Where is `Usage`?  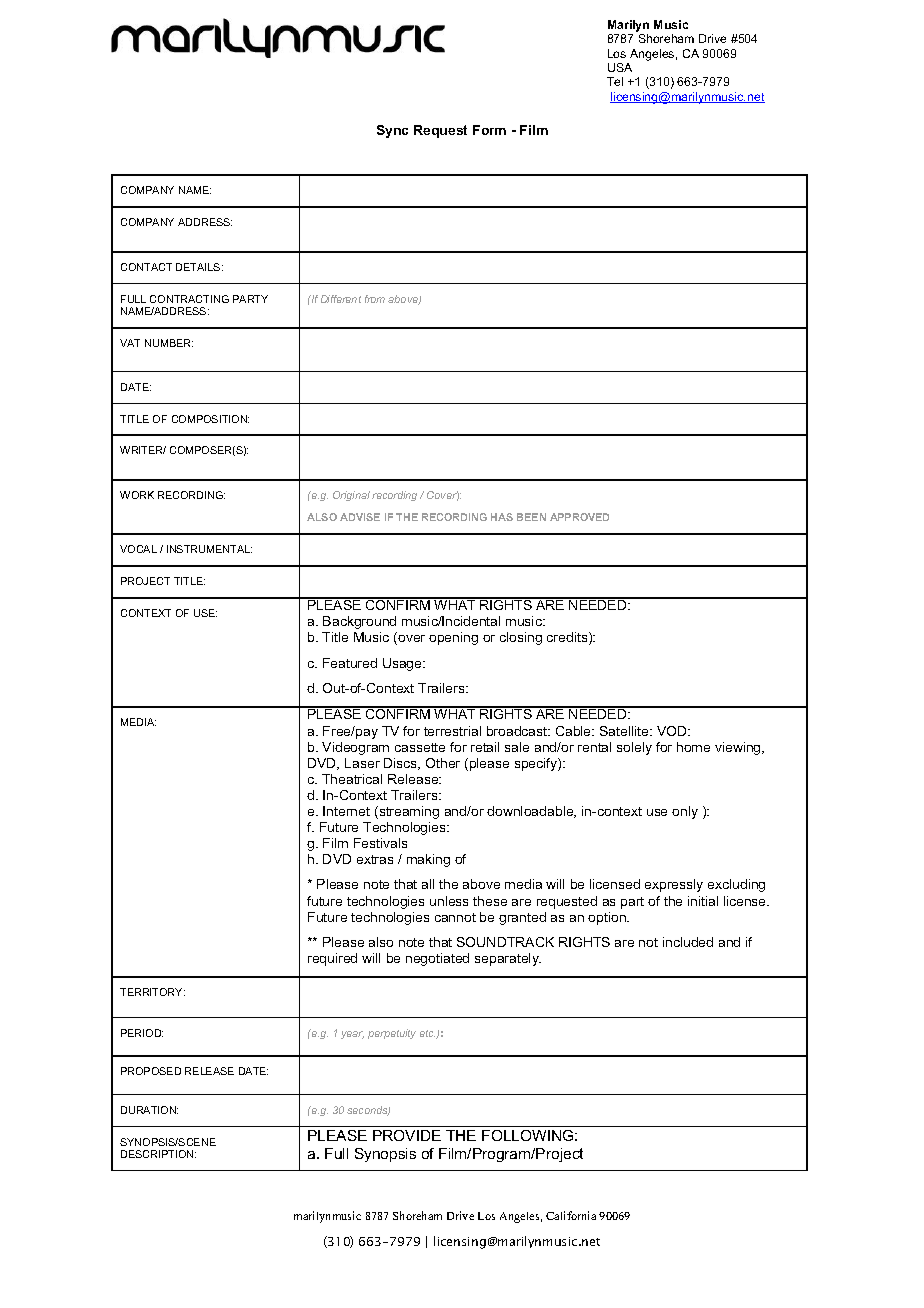 Usage is located at coordinates (403, 664).
